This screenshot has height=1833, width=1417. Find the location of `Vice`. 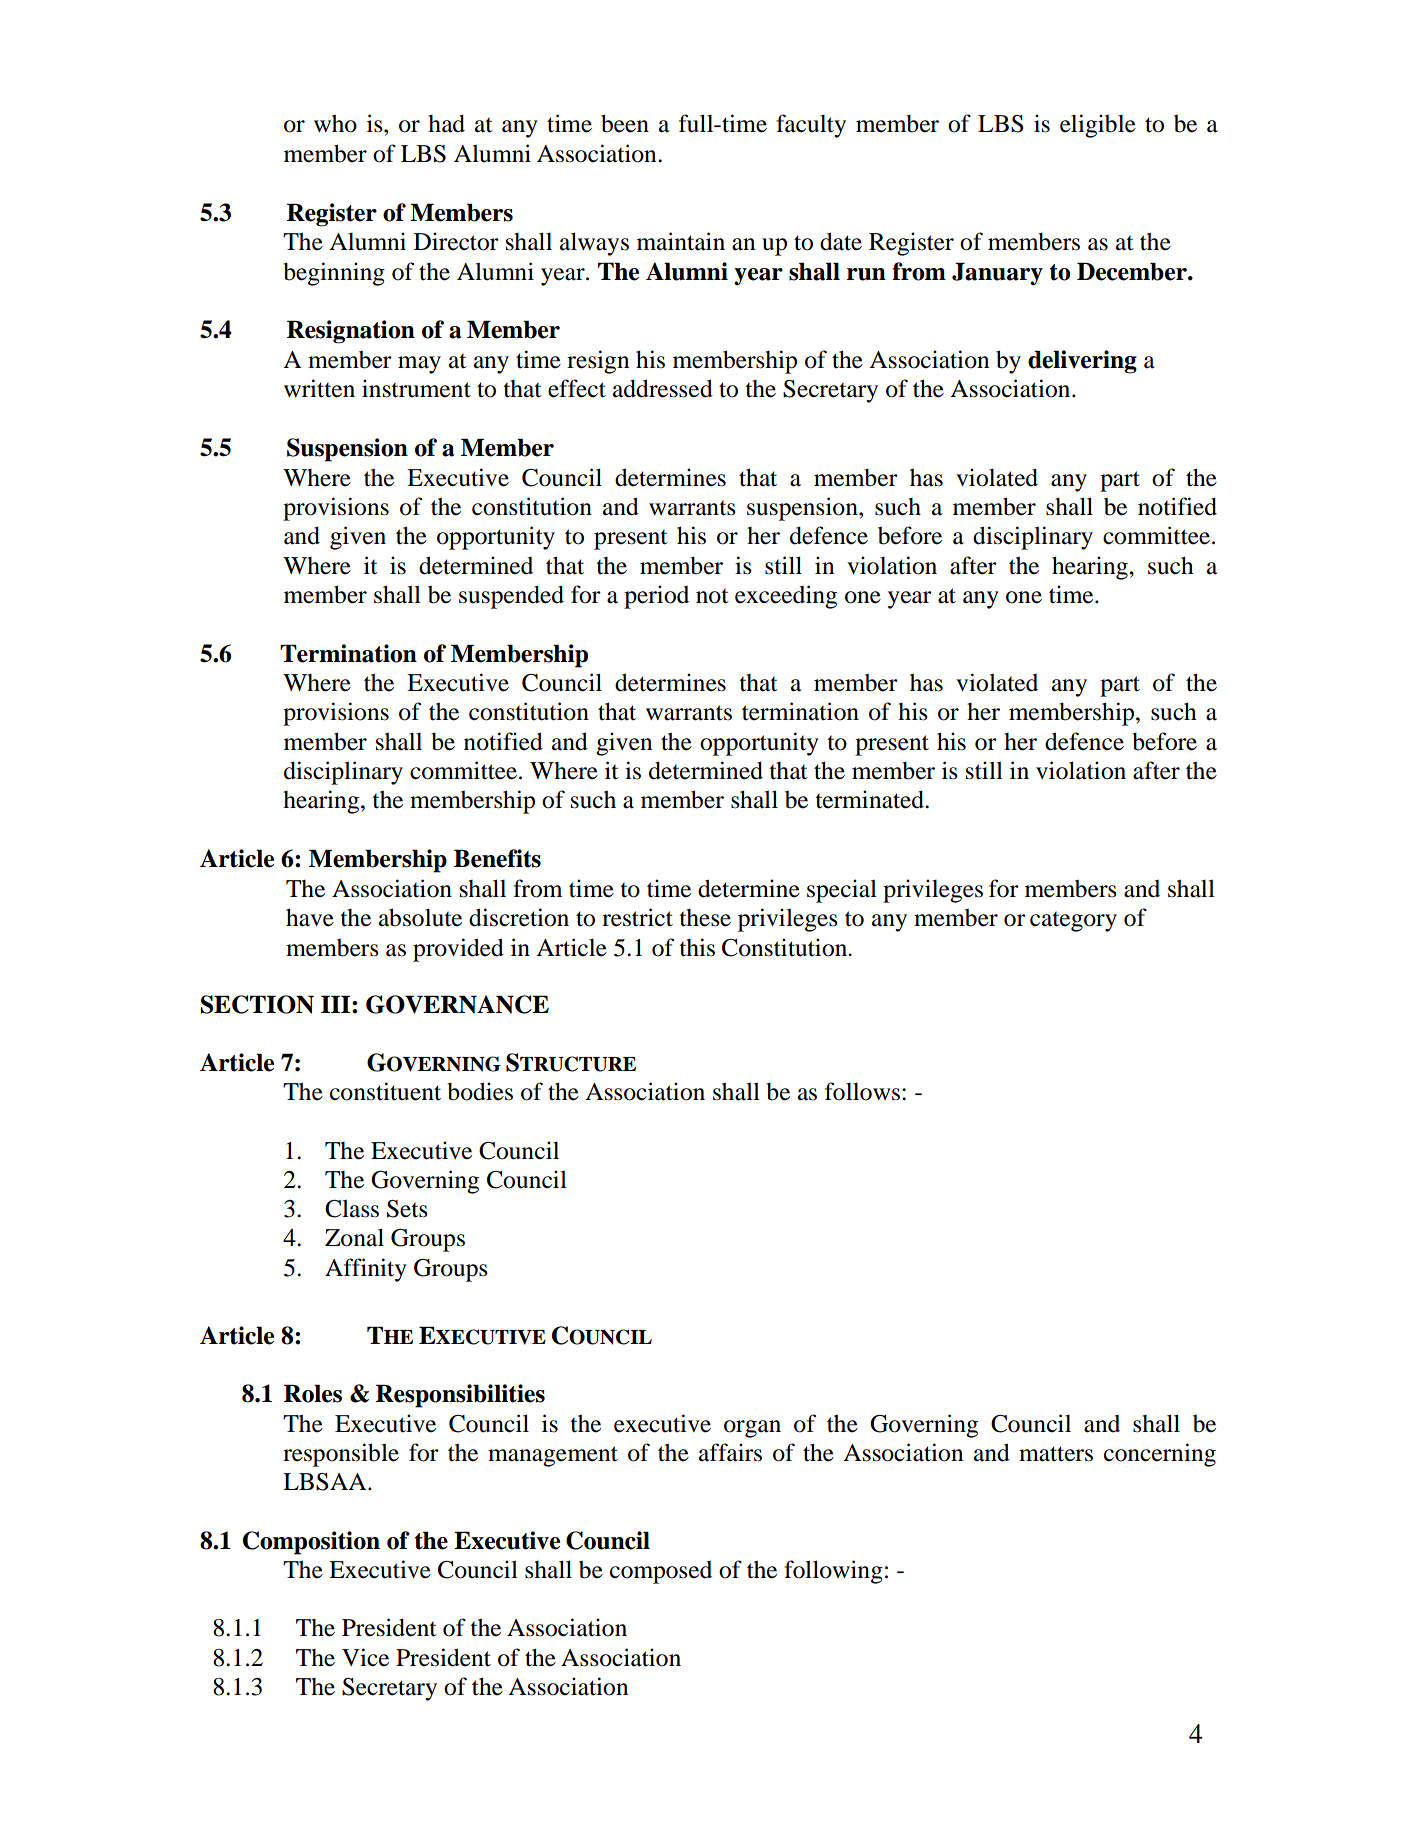

Vice is located at coordinates (365, 1657).
